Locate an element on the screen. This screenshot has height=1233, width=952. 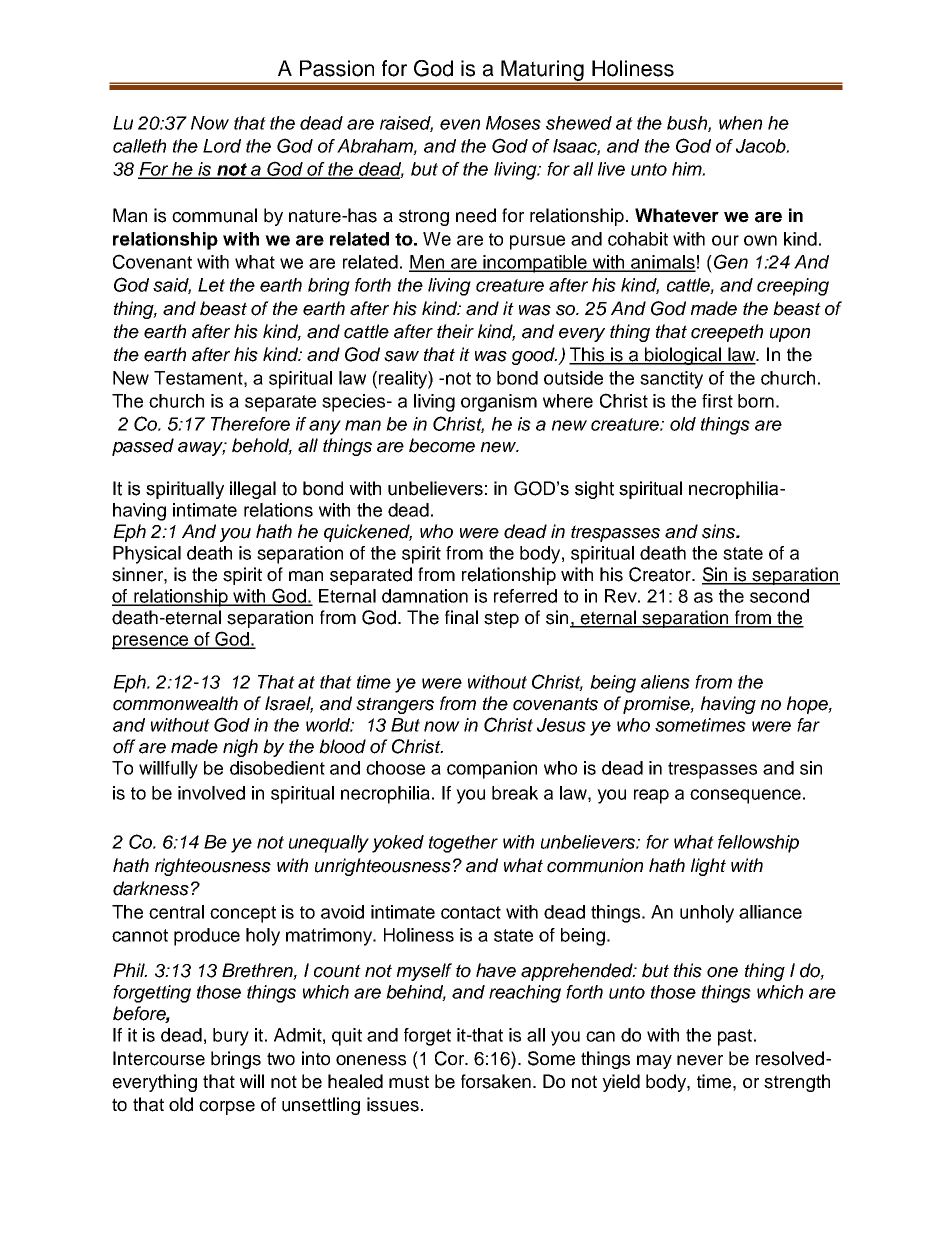
never is located at coordinates (700, 1060).
